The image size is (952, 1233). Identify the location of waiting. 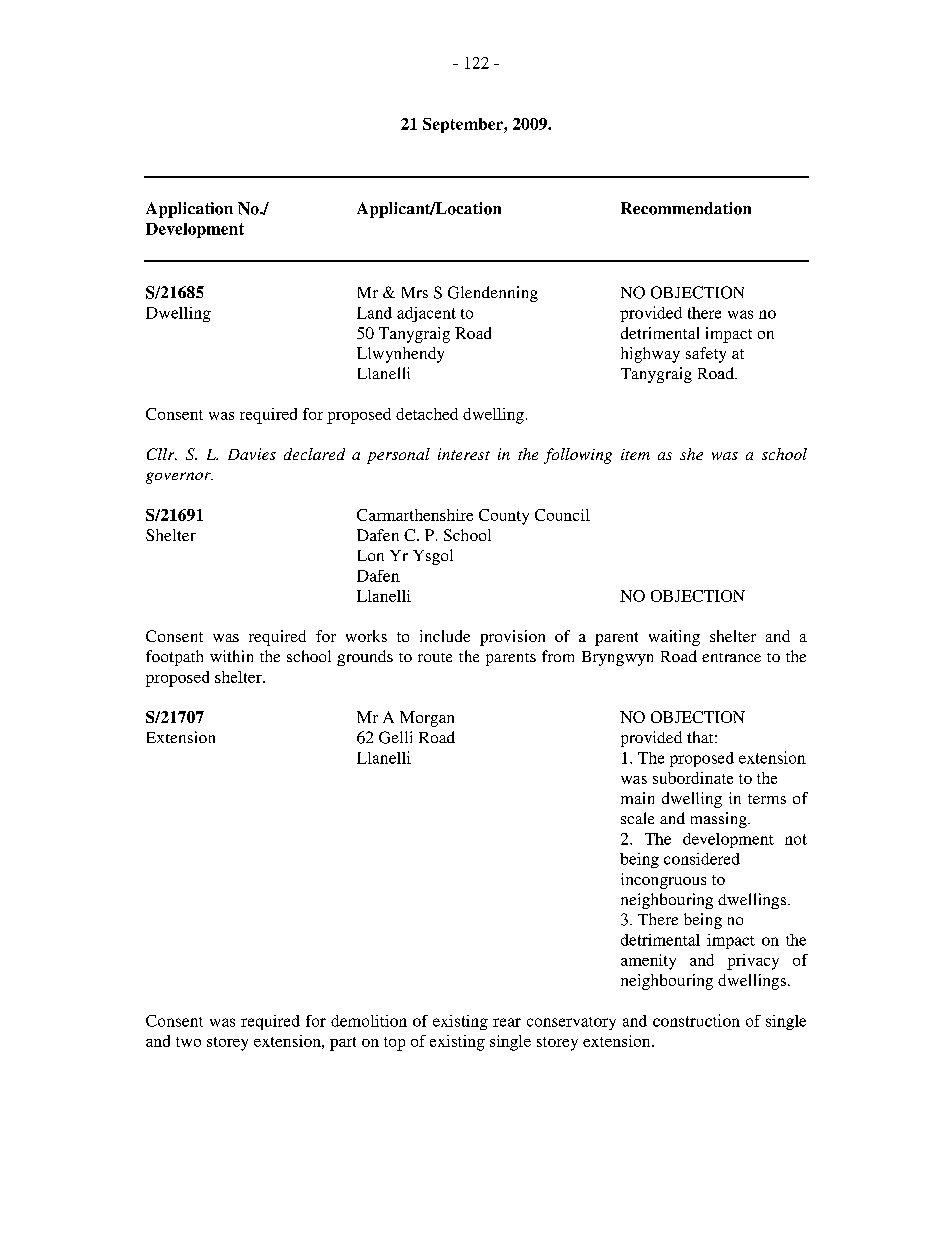
(674, 638).
